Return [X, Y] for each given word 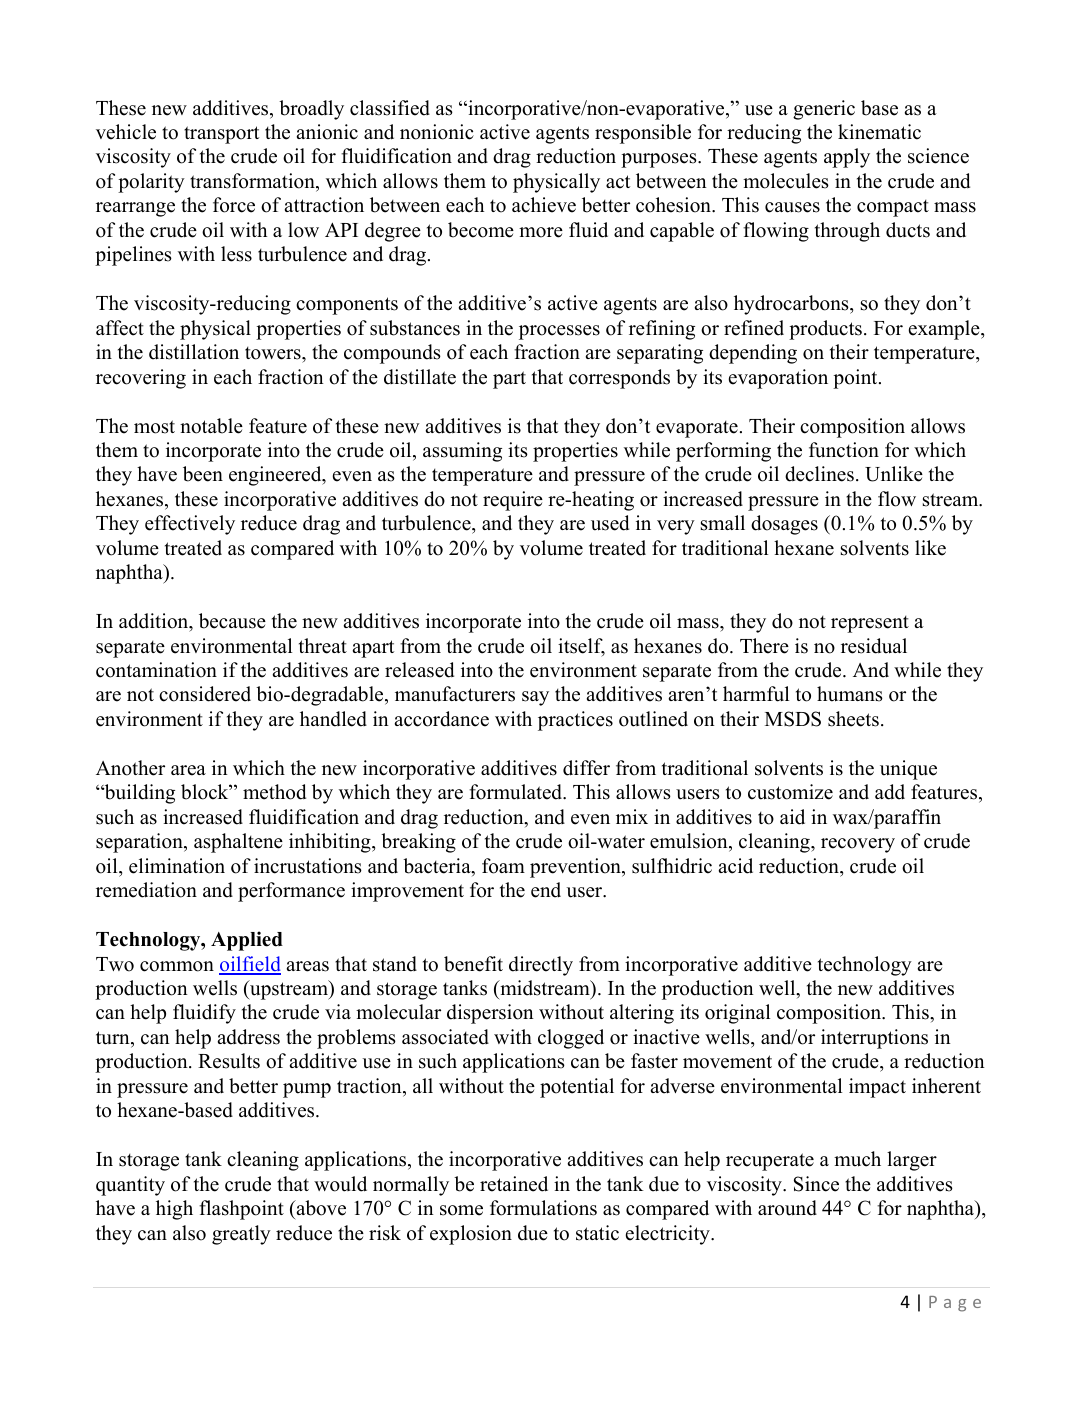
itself [581, 647]
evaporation [778, 379]
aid [792, 817]
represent [870, 624]
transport [221, 135]
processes [559, 332]
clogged [571, 1039]
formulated [517, 792]
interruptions [874, 1039]
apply [847, 158]
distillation [194, 352]
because [232, 621]
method [274, 792]
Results [229, 1061]
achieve [544, 205]
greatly [241, 1235]
